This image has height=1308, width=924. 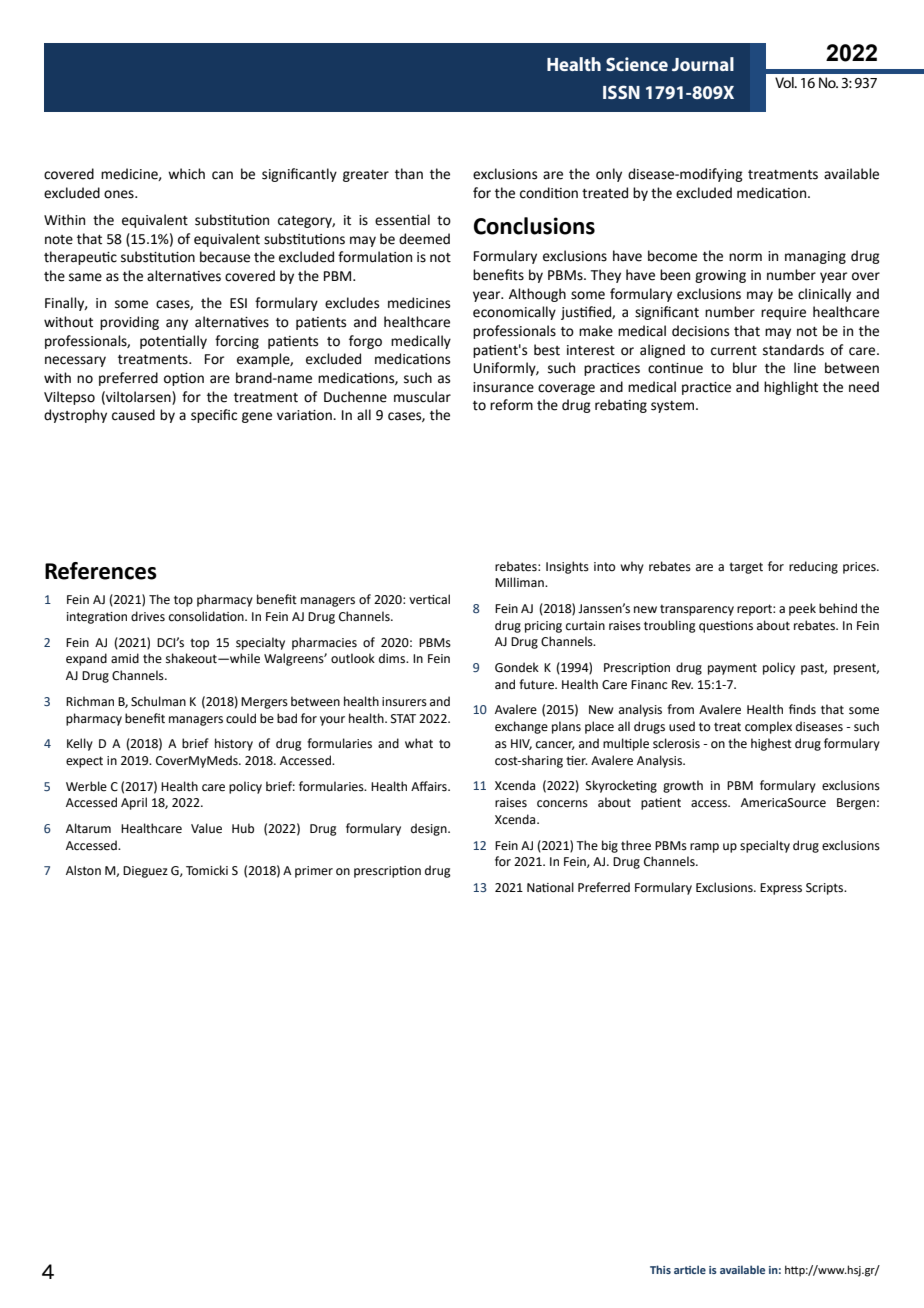 I want to click on Value, so click(x=206, y=828).
